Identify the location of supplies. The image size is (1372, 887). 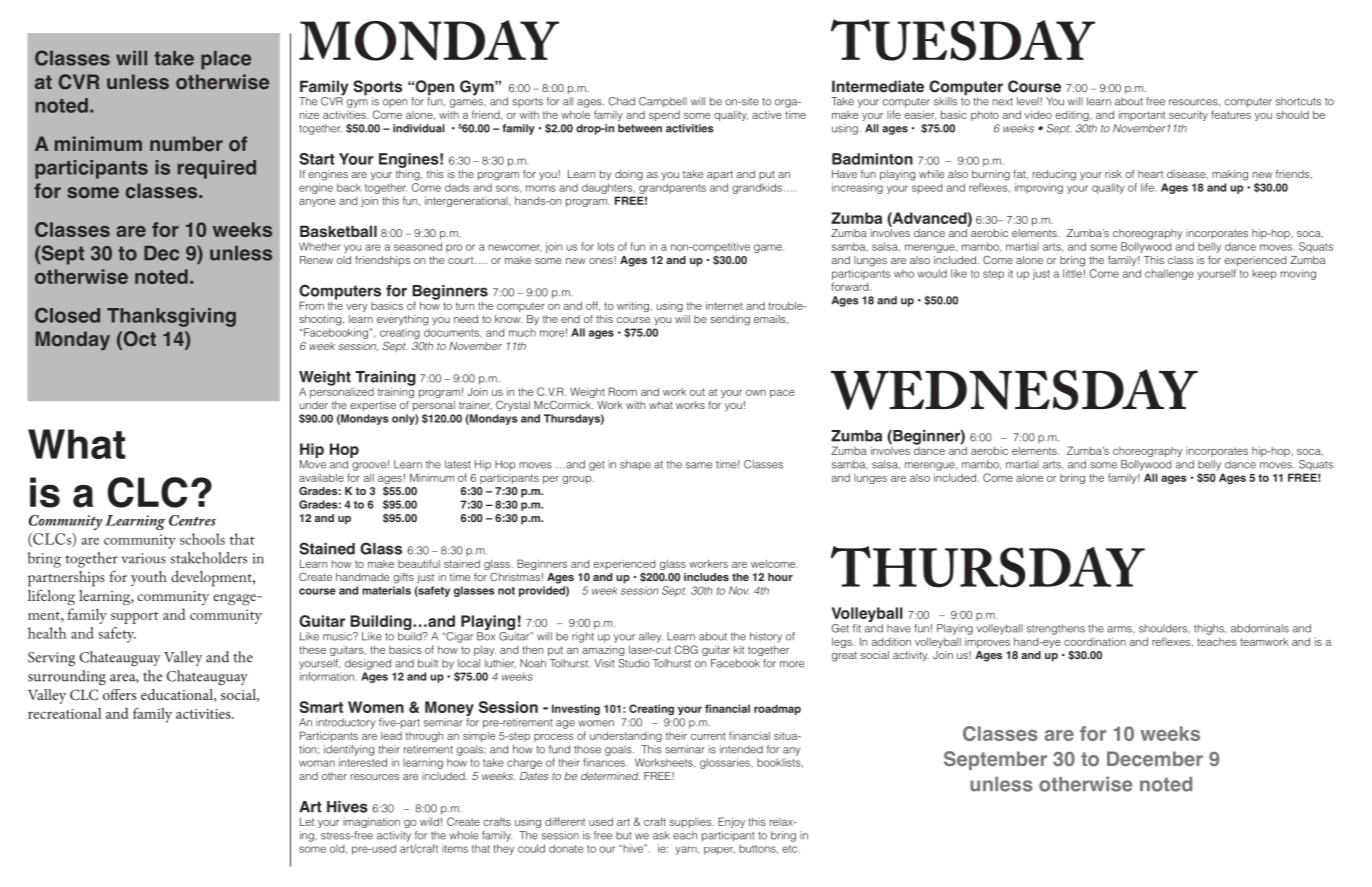
(692, 822).
